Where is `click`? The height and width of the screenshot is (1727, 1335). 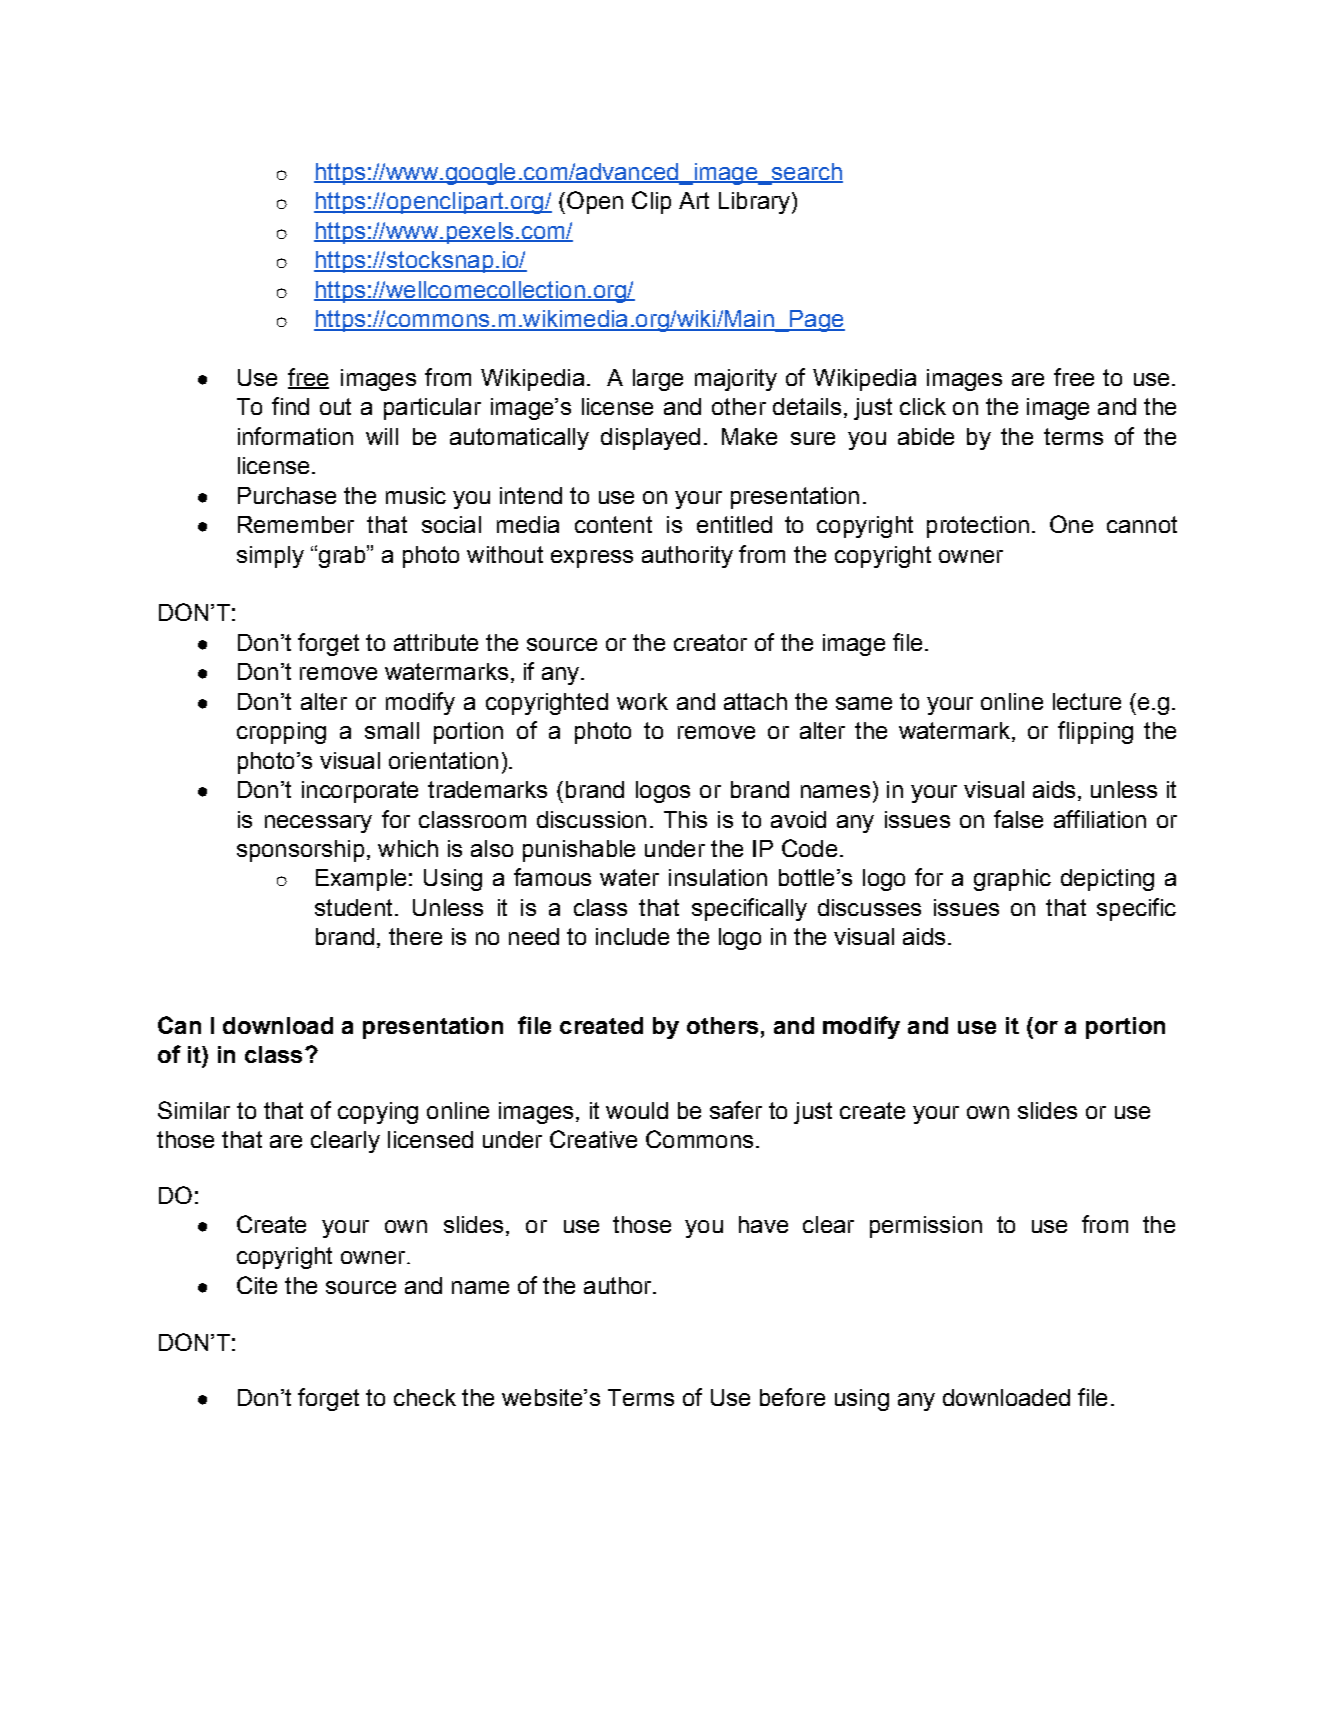 click is located at coordinates (923, 406).
